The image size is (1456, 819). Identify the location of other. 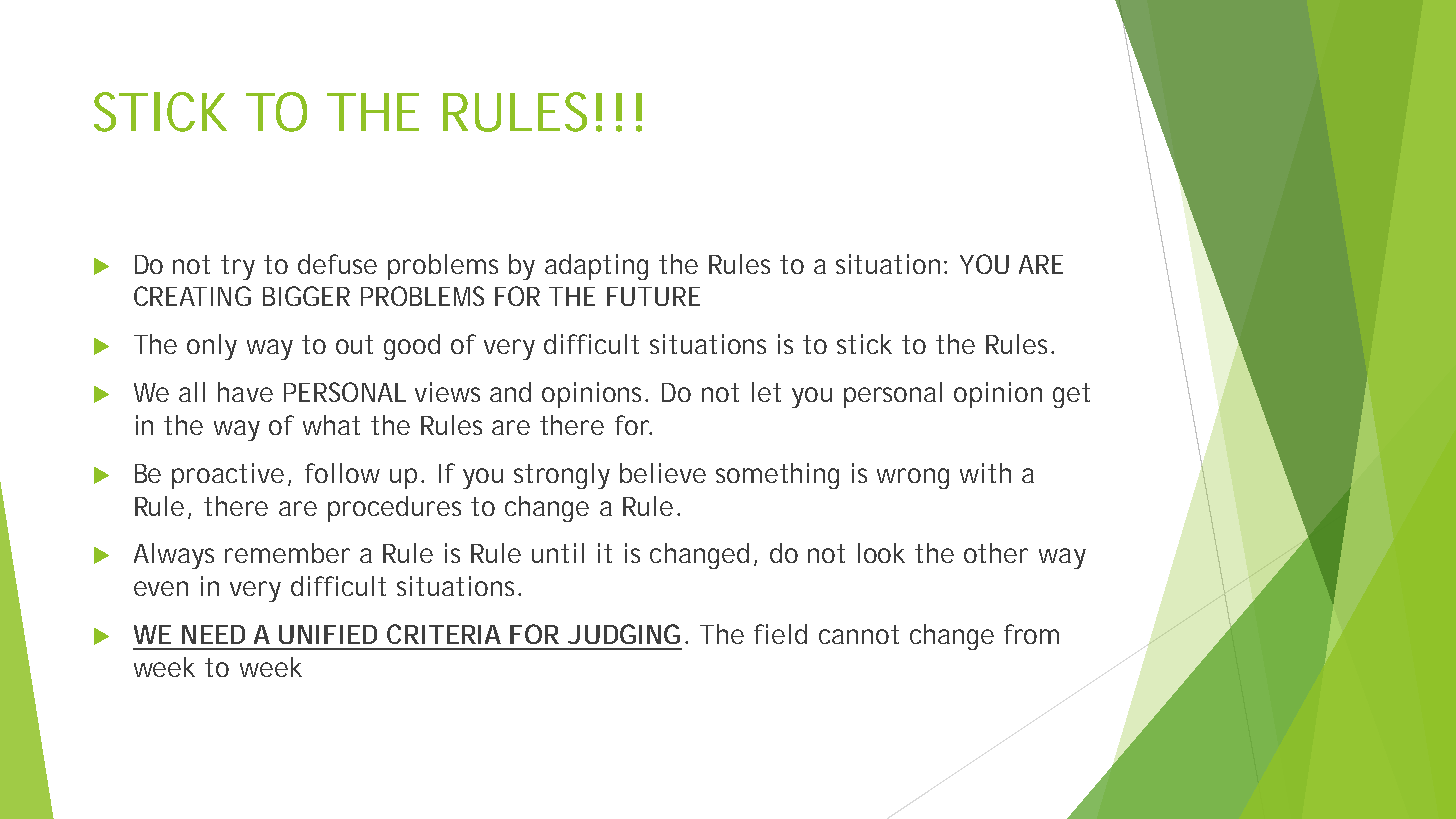
(996, 553).
